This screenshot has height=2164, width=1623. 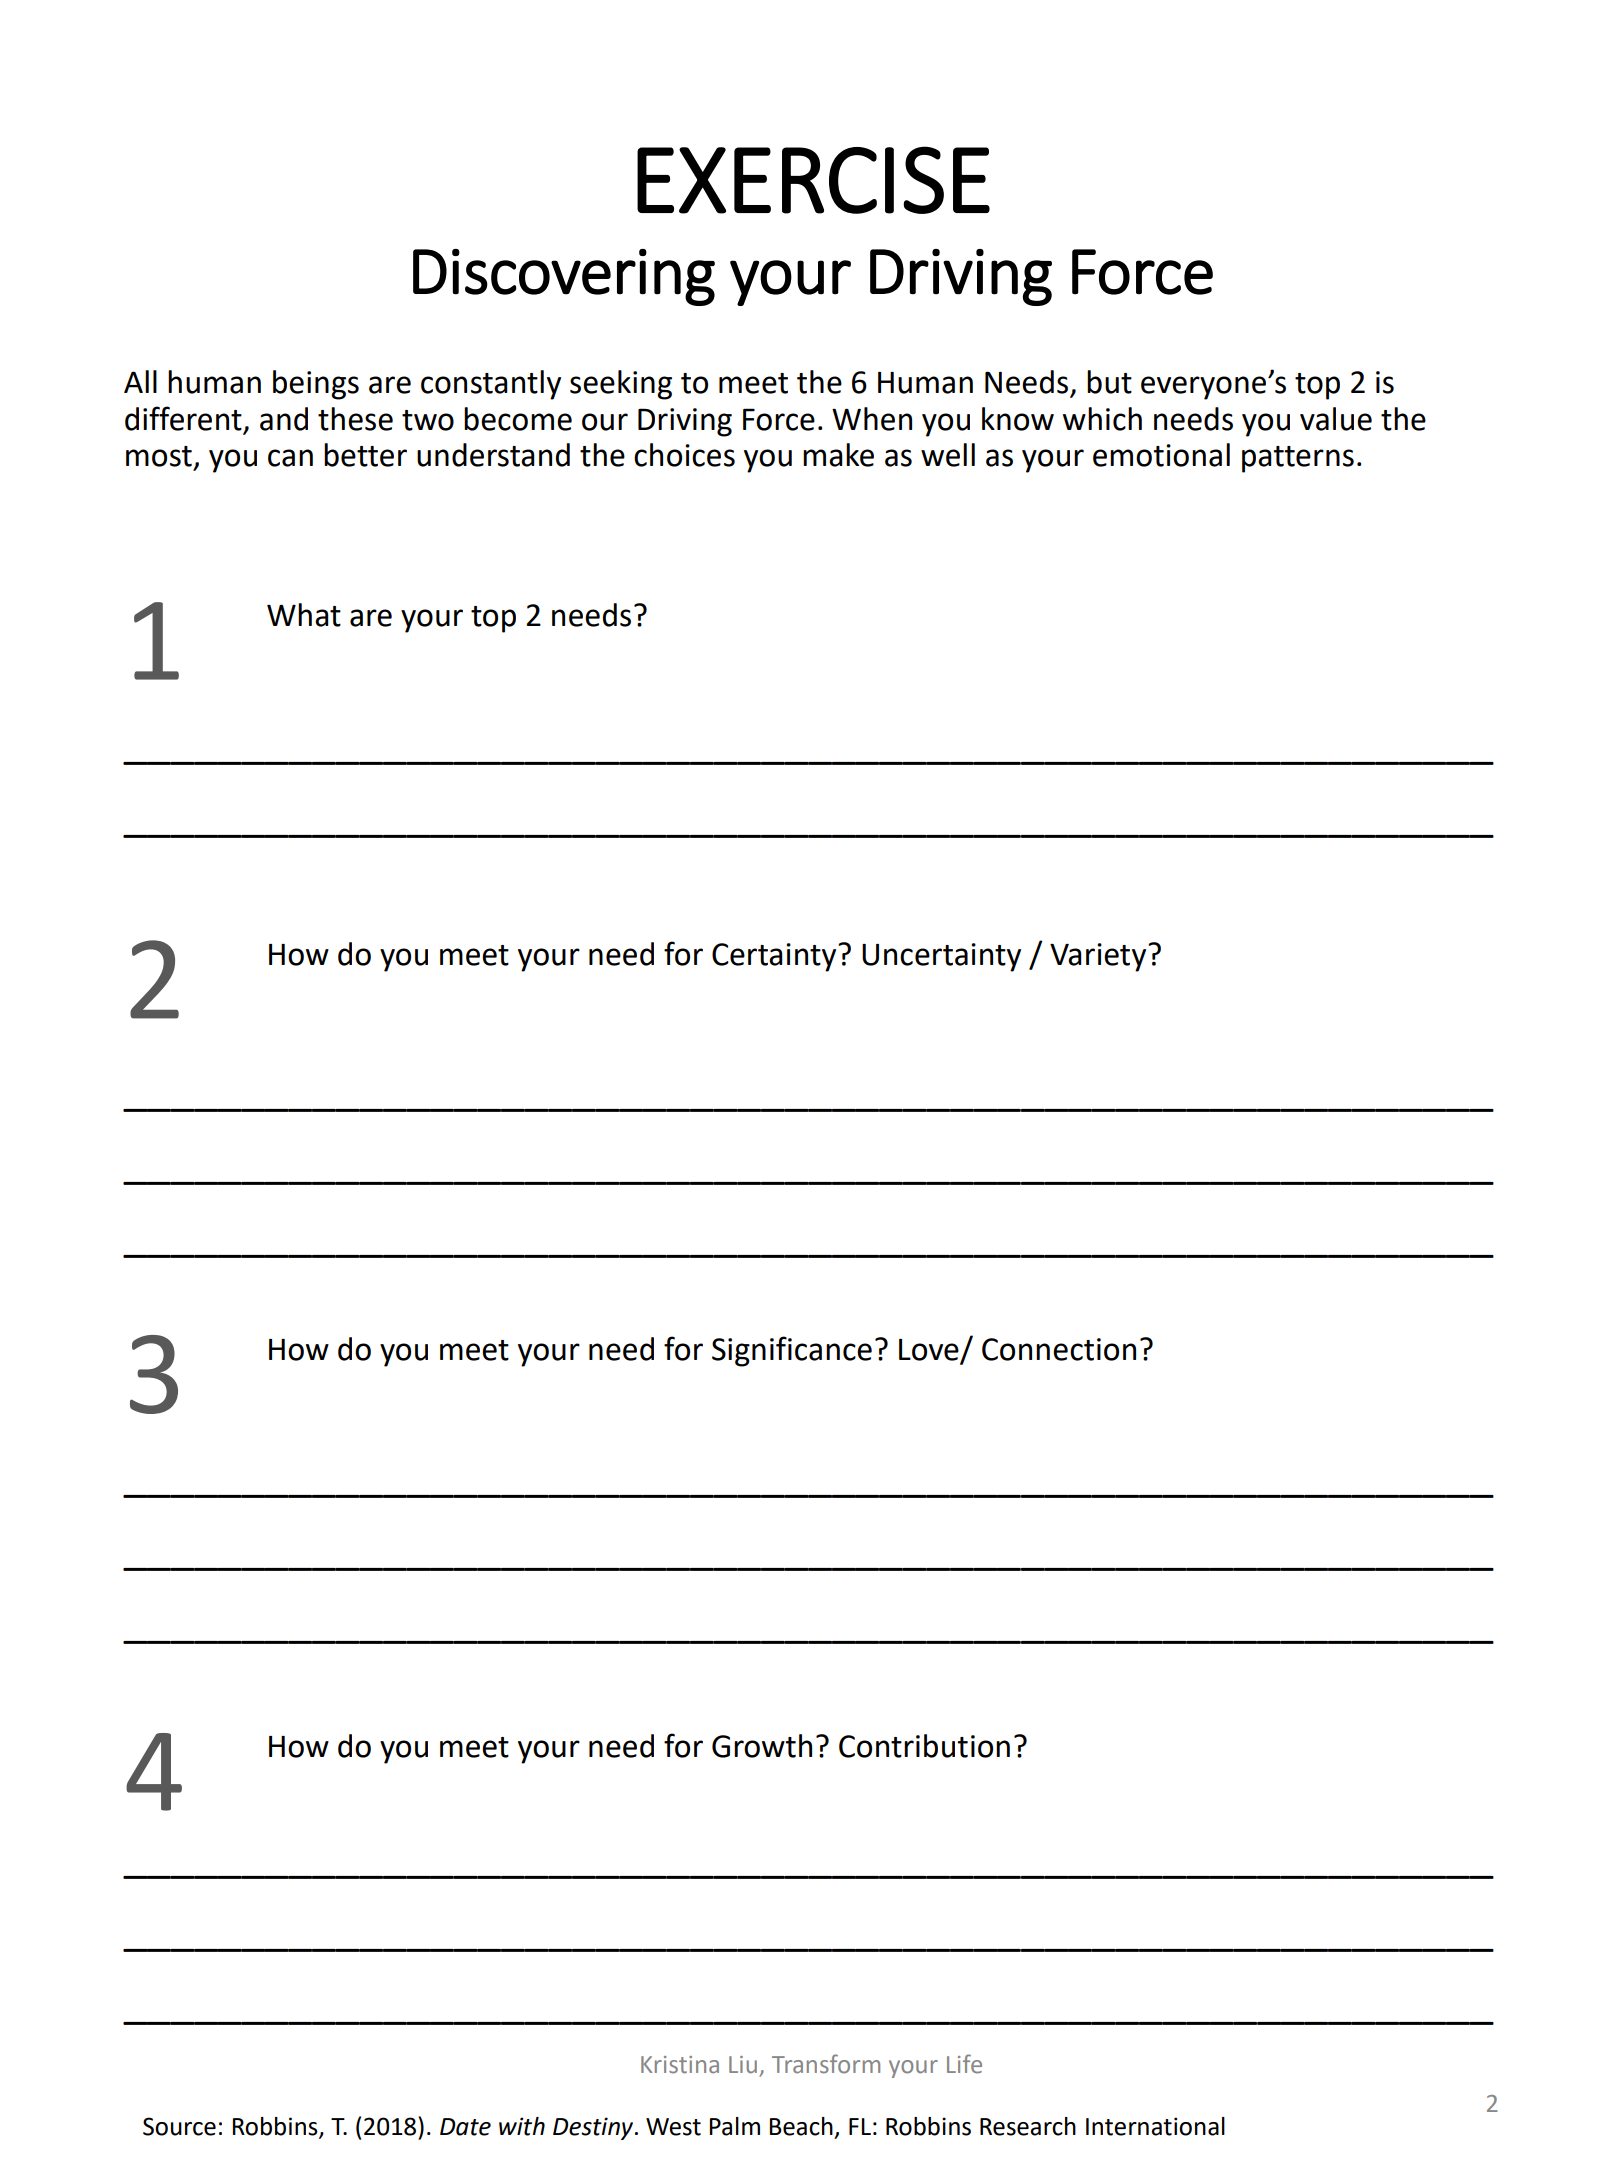 What do you see at coordinates (1099, 957) in the screenshot?
I see `Variety` at bounding box center [1099, 957].
